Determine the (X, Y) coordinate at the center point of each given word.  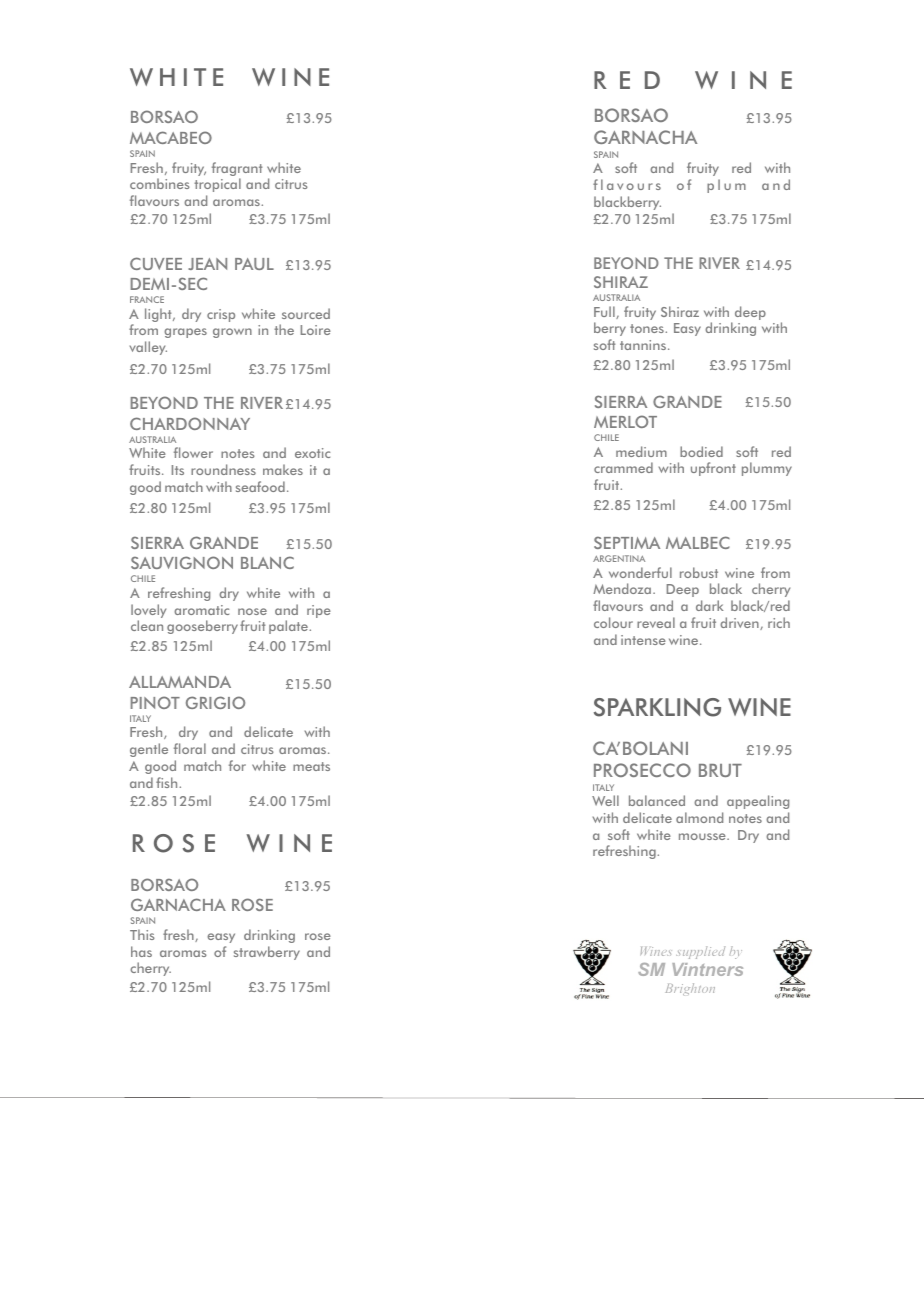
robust (699, 572)
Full (605, 312)
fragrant (237, 170)
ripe (319, 611)
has (141, 951)
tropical (217, 185)
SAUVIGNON (182, 562)
